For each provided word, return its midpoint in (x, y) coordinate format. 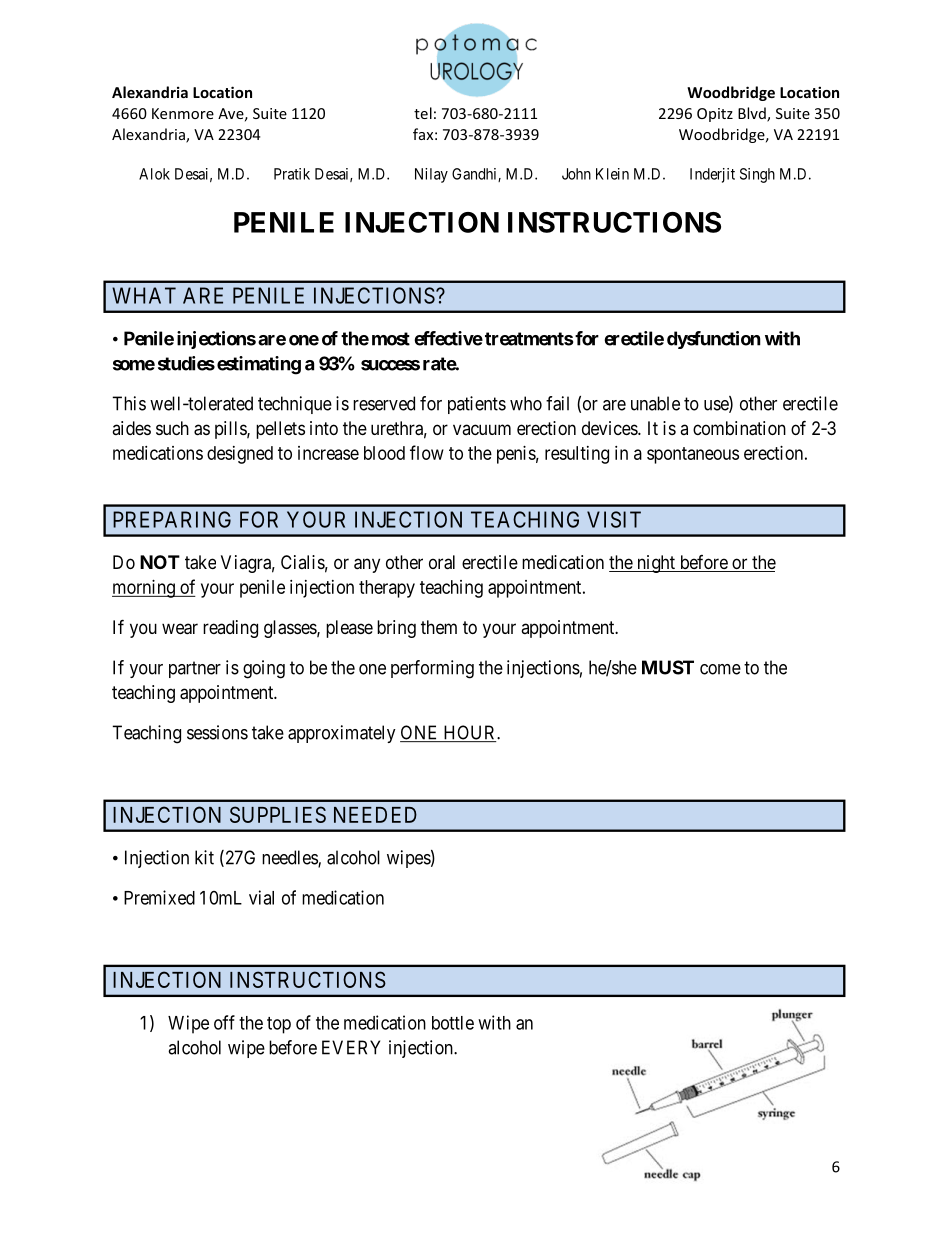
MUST (668, 667)
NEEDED (375, 815)
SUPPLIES (278, 814)
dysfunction (714, 340)
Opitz (715, 115)
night (656, 564)
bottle (453, 1023)
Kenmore (183, 113)
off (224, 1022)
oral (442, 562)
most (391, 339)
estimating (259, 365)
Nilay (431, 175)
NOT (160, 562)
